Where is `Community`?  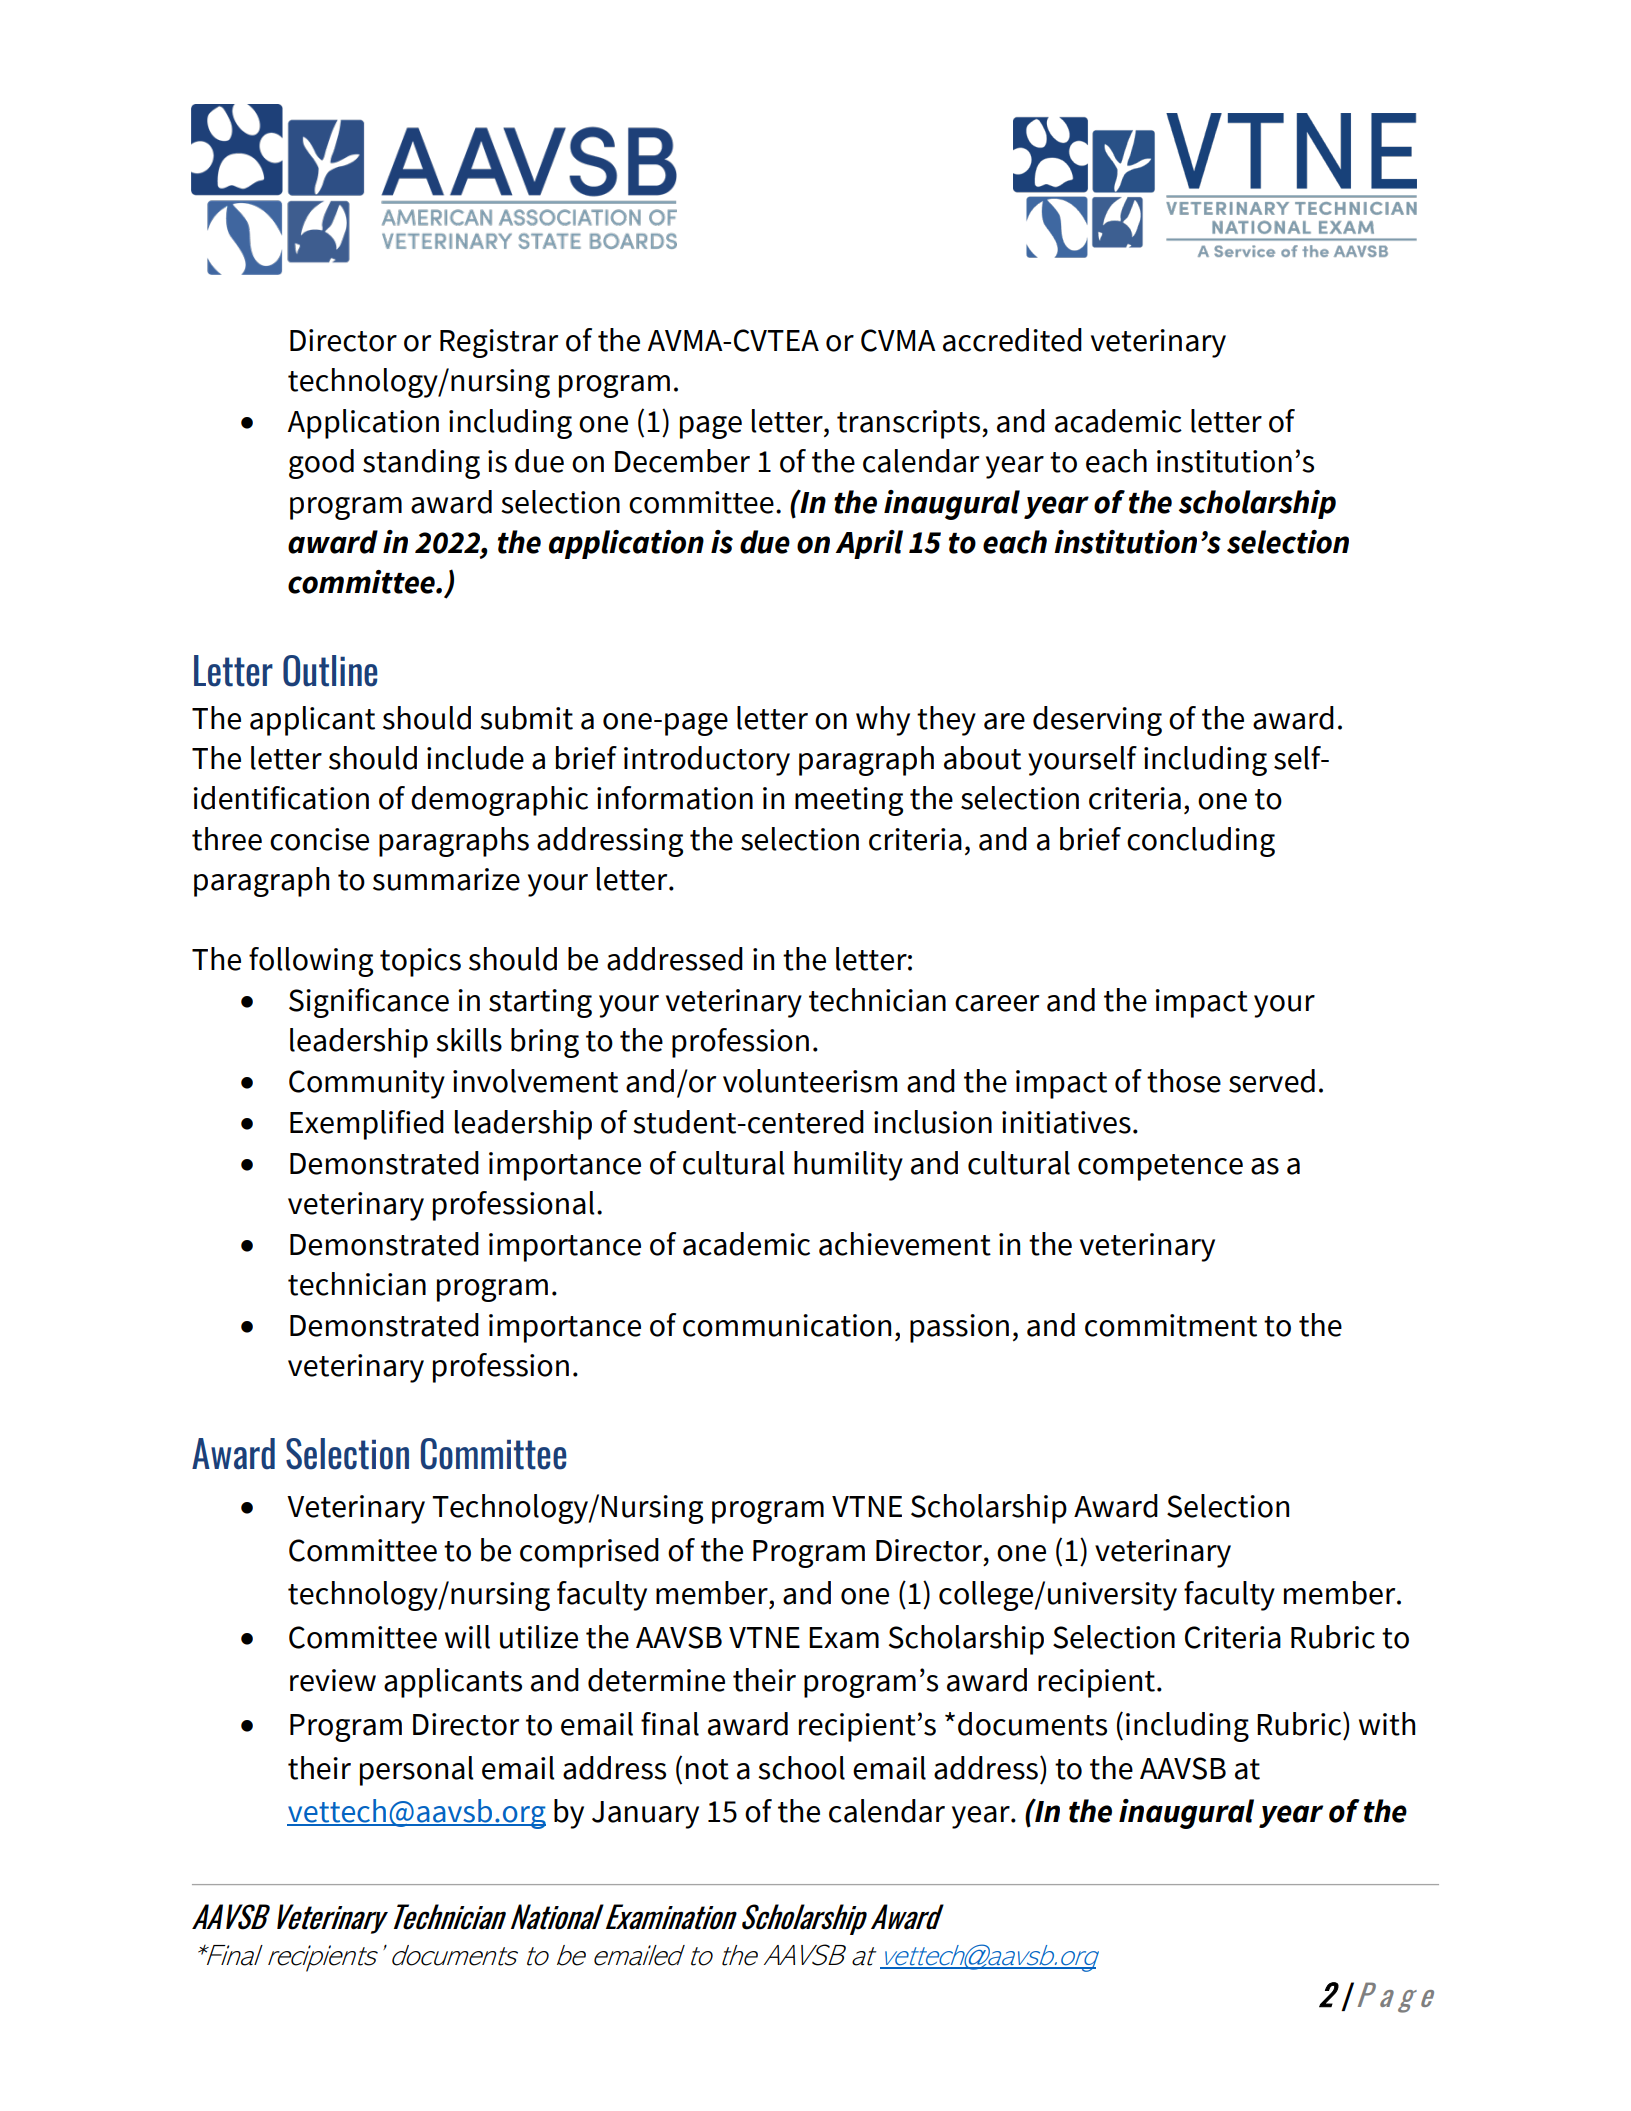
Community is located at coordinates (367, 1084).
